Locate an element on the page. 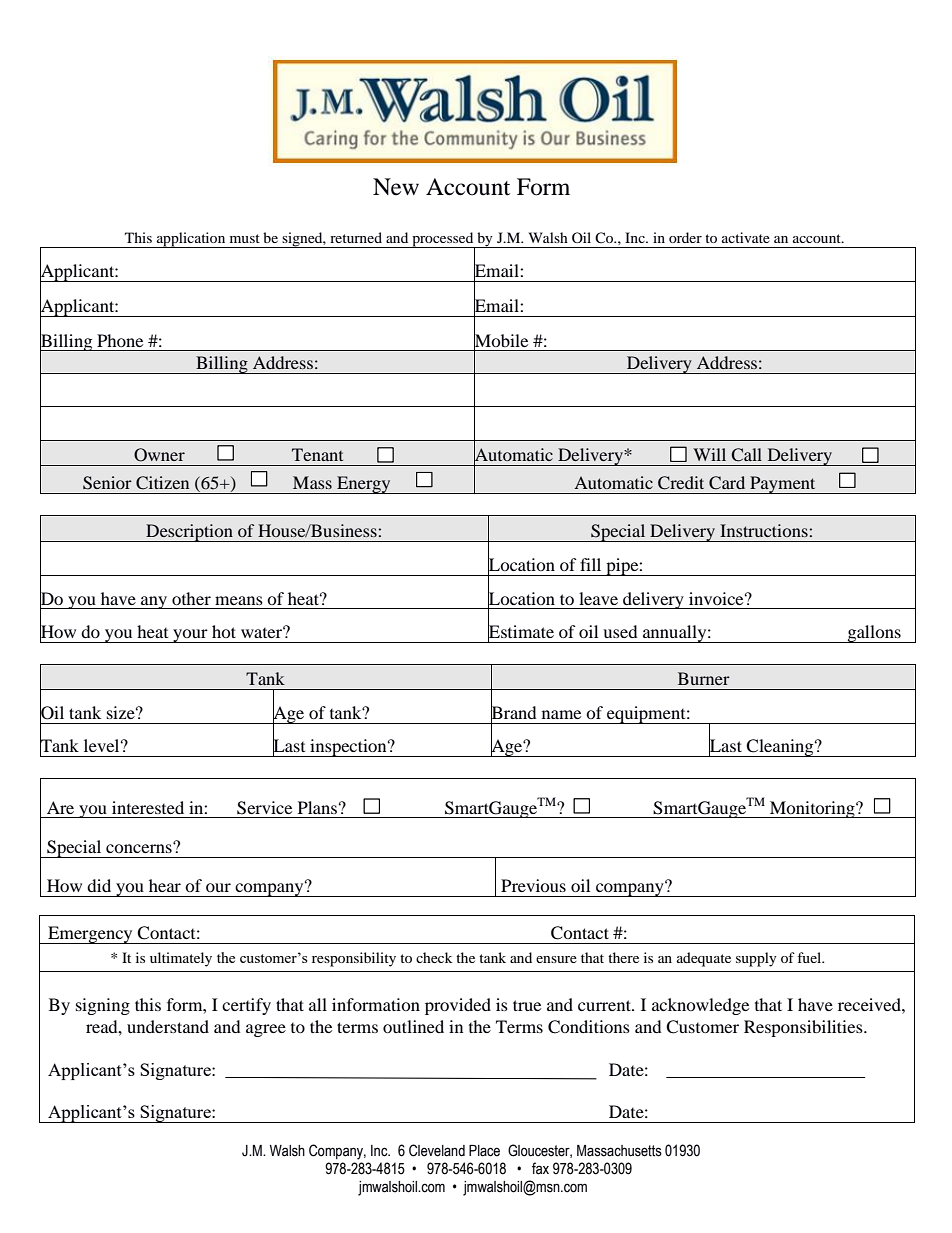 This image has height=1233, width=952. application is located at coordinates (191, 240).
